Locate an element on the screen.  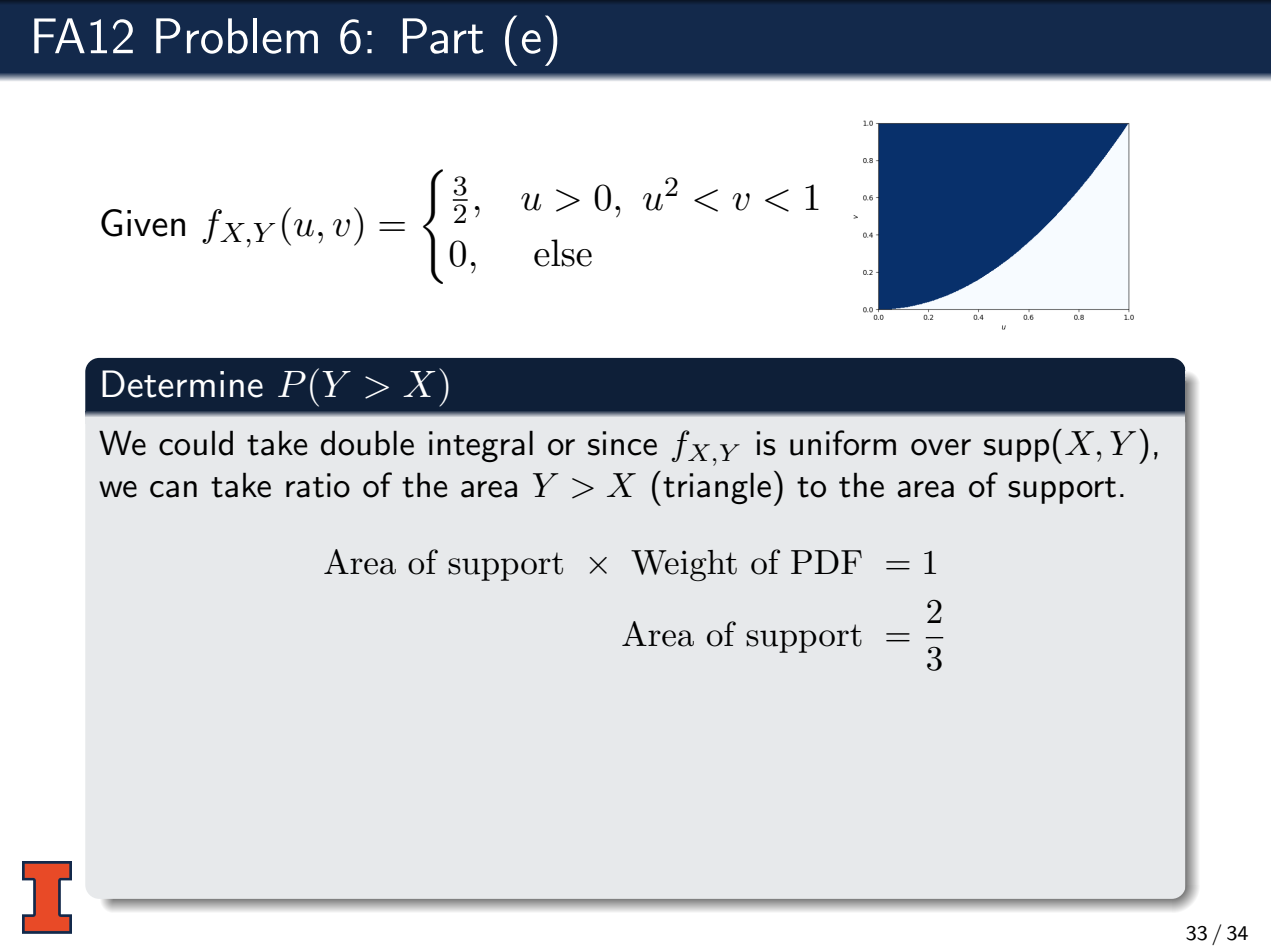
else is located at coordinates (563, 253).
